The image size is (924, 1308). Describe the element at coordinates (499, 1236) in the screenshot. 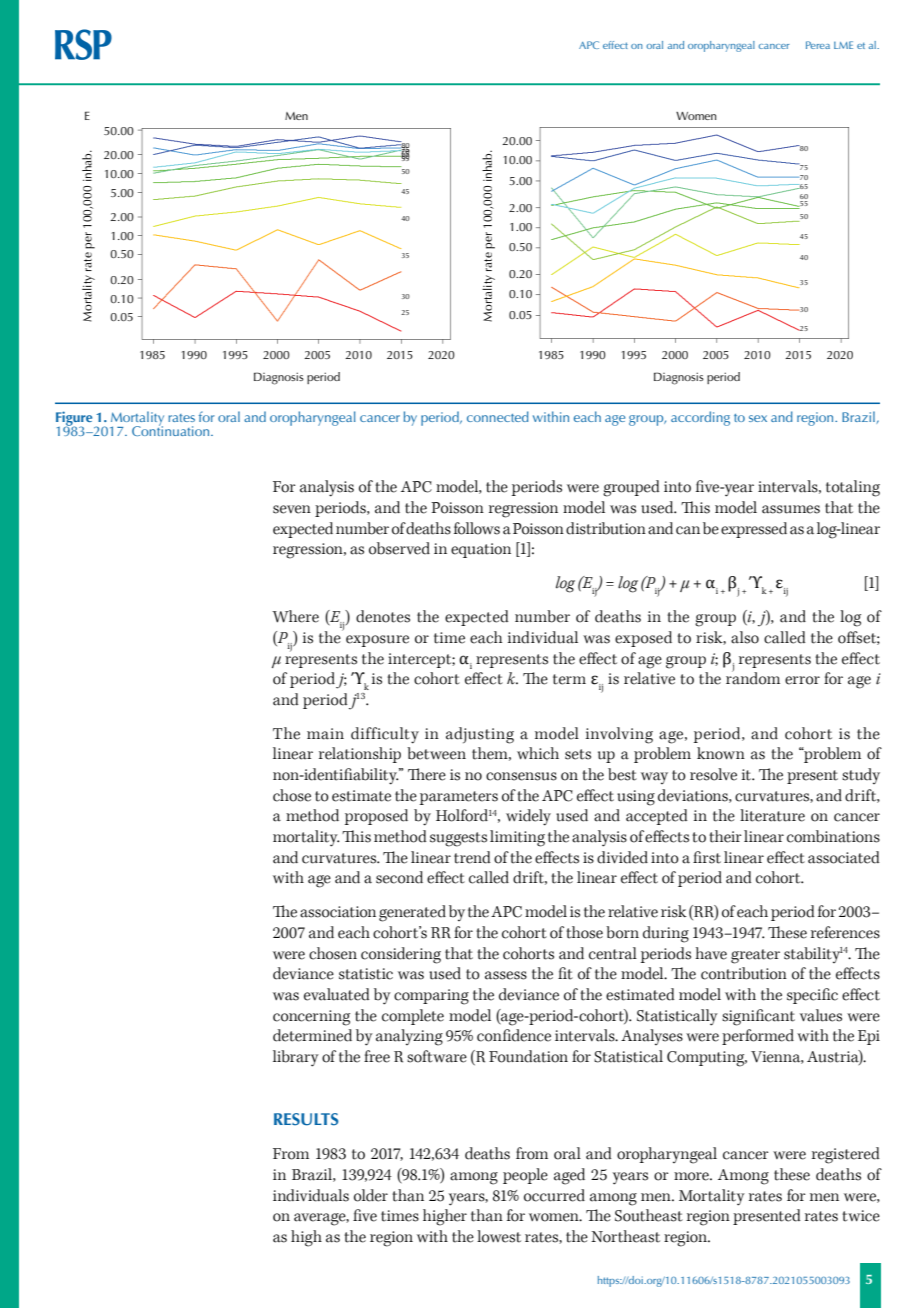

I see `lowest` at that location.
